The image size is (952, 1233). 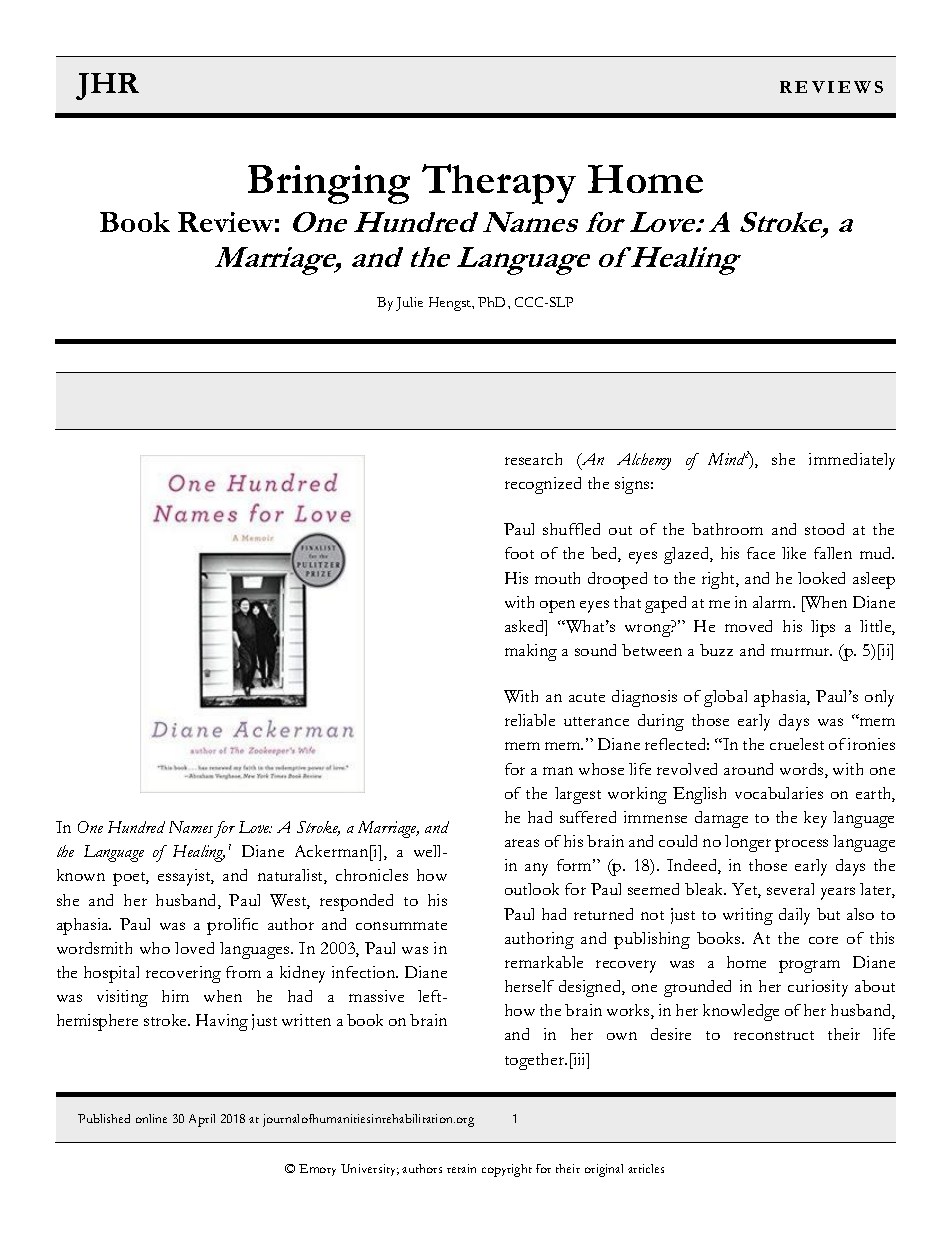 What do you see at coordinates (644, 461) in the image?
I see `Alchemy` at bounding box center [644, 461].
